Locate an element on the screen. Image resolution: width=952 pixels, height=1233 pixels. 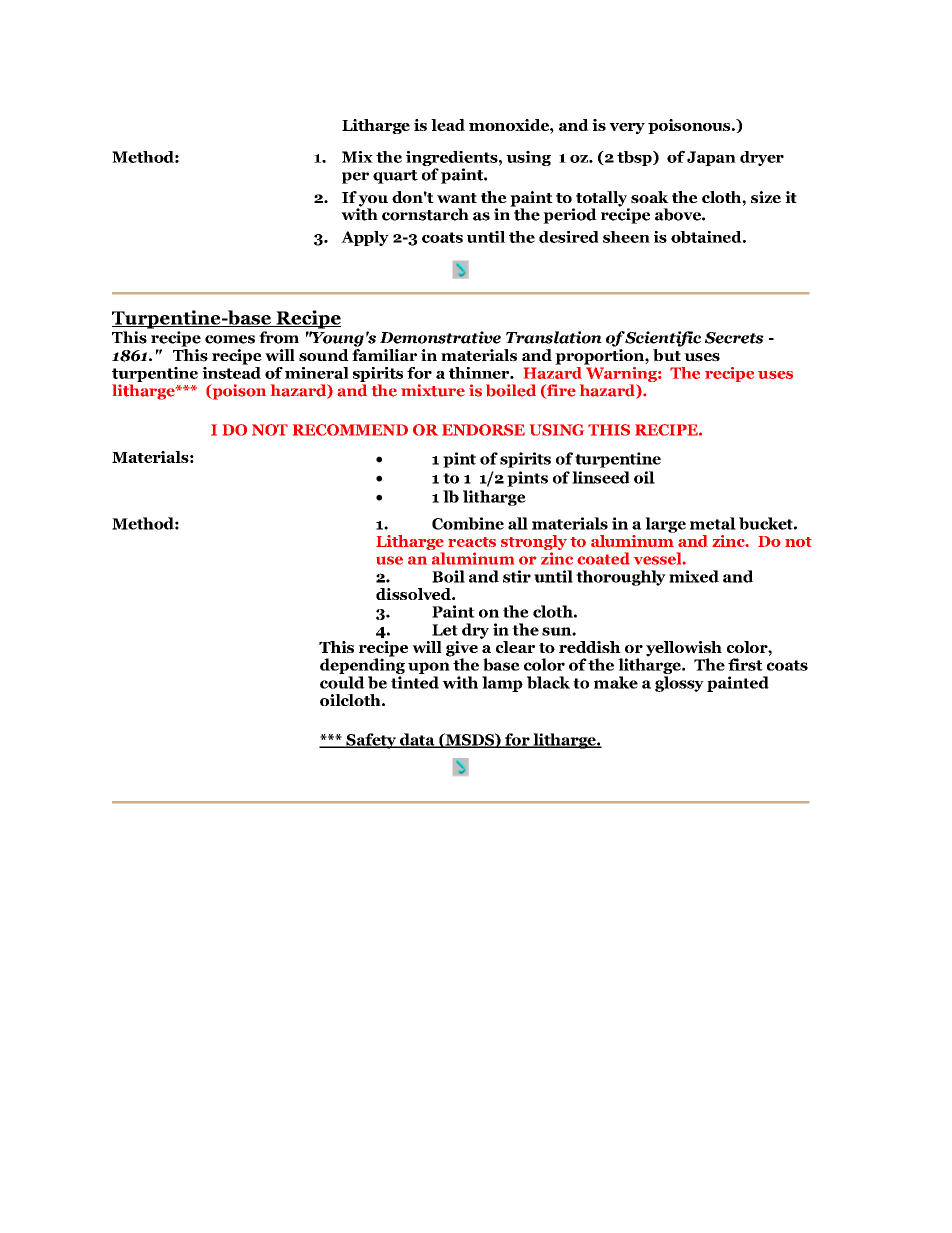
lead is located at coordinates (448, 125).
